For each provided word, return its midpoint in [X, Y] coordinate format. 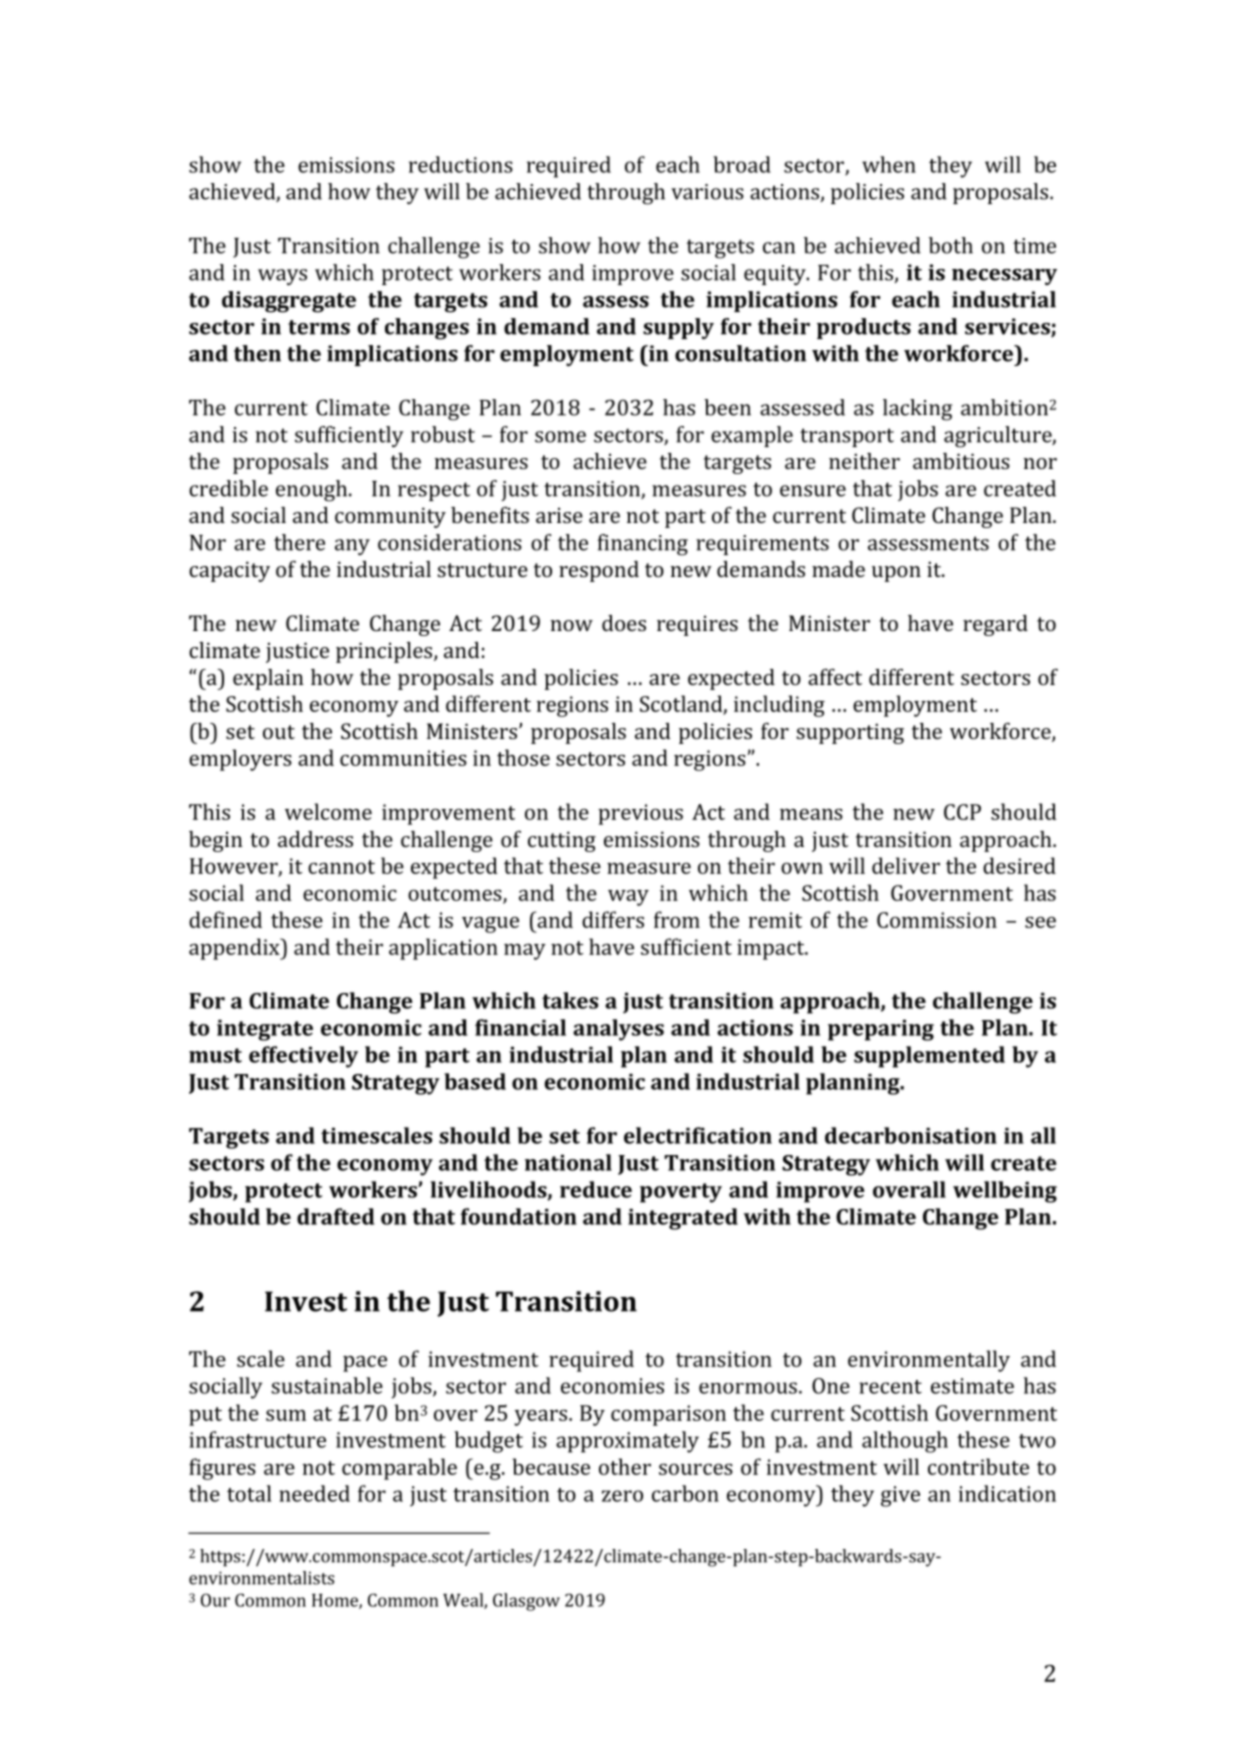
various [707, 192]
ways [282, 277]
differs [613, 919]
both [951, 245]
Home [336, 1601]
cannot [341, 867]
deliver [906, 865]
